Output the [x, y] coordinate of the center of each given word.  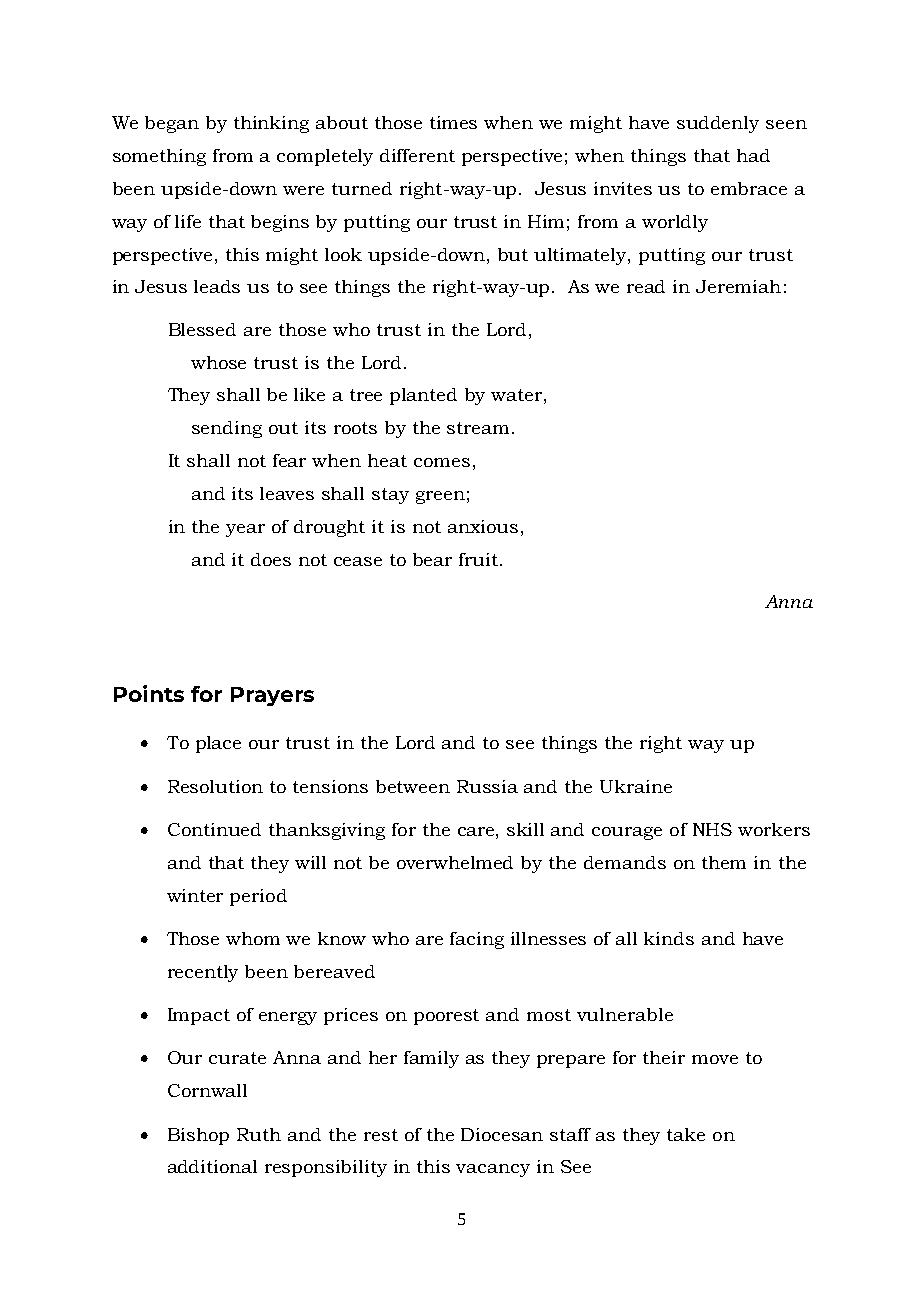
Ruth [259, 1134]
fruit [480, 559]
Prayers [272, 696]
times [453, 122]
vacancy [493, 1170]
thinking [271, 124]
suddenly [718, 124]
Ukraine [636, 786]
